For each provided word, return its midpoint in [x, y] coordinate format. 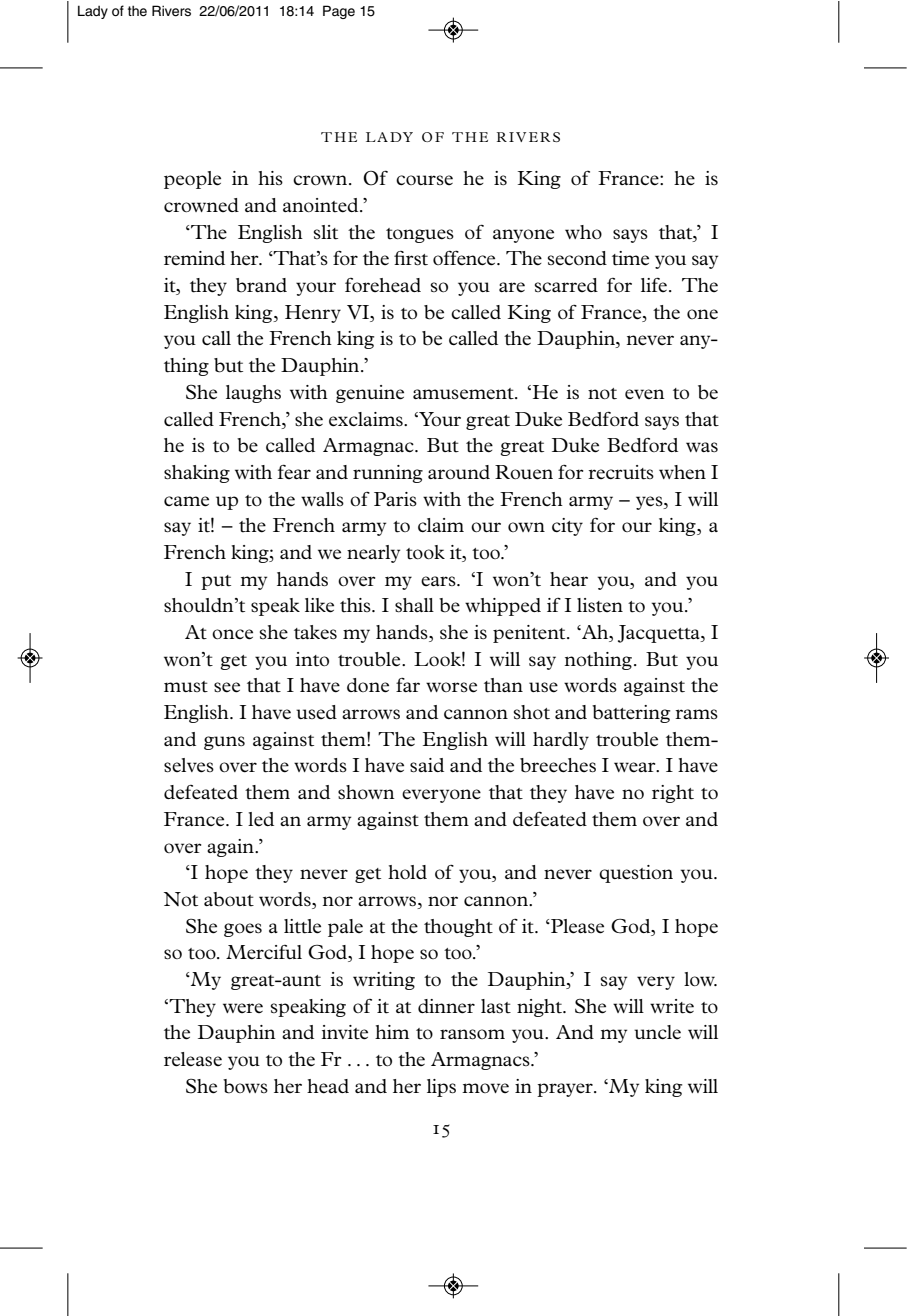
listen [600, 605]
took [425, 552]
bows [245, 1086]
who [583, 232]
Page [339, 12]
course [424, 180]
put [216, 582]
